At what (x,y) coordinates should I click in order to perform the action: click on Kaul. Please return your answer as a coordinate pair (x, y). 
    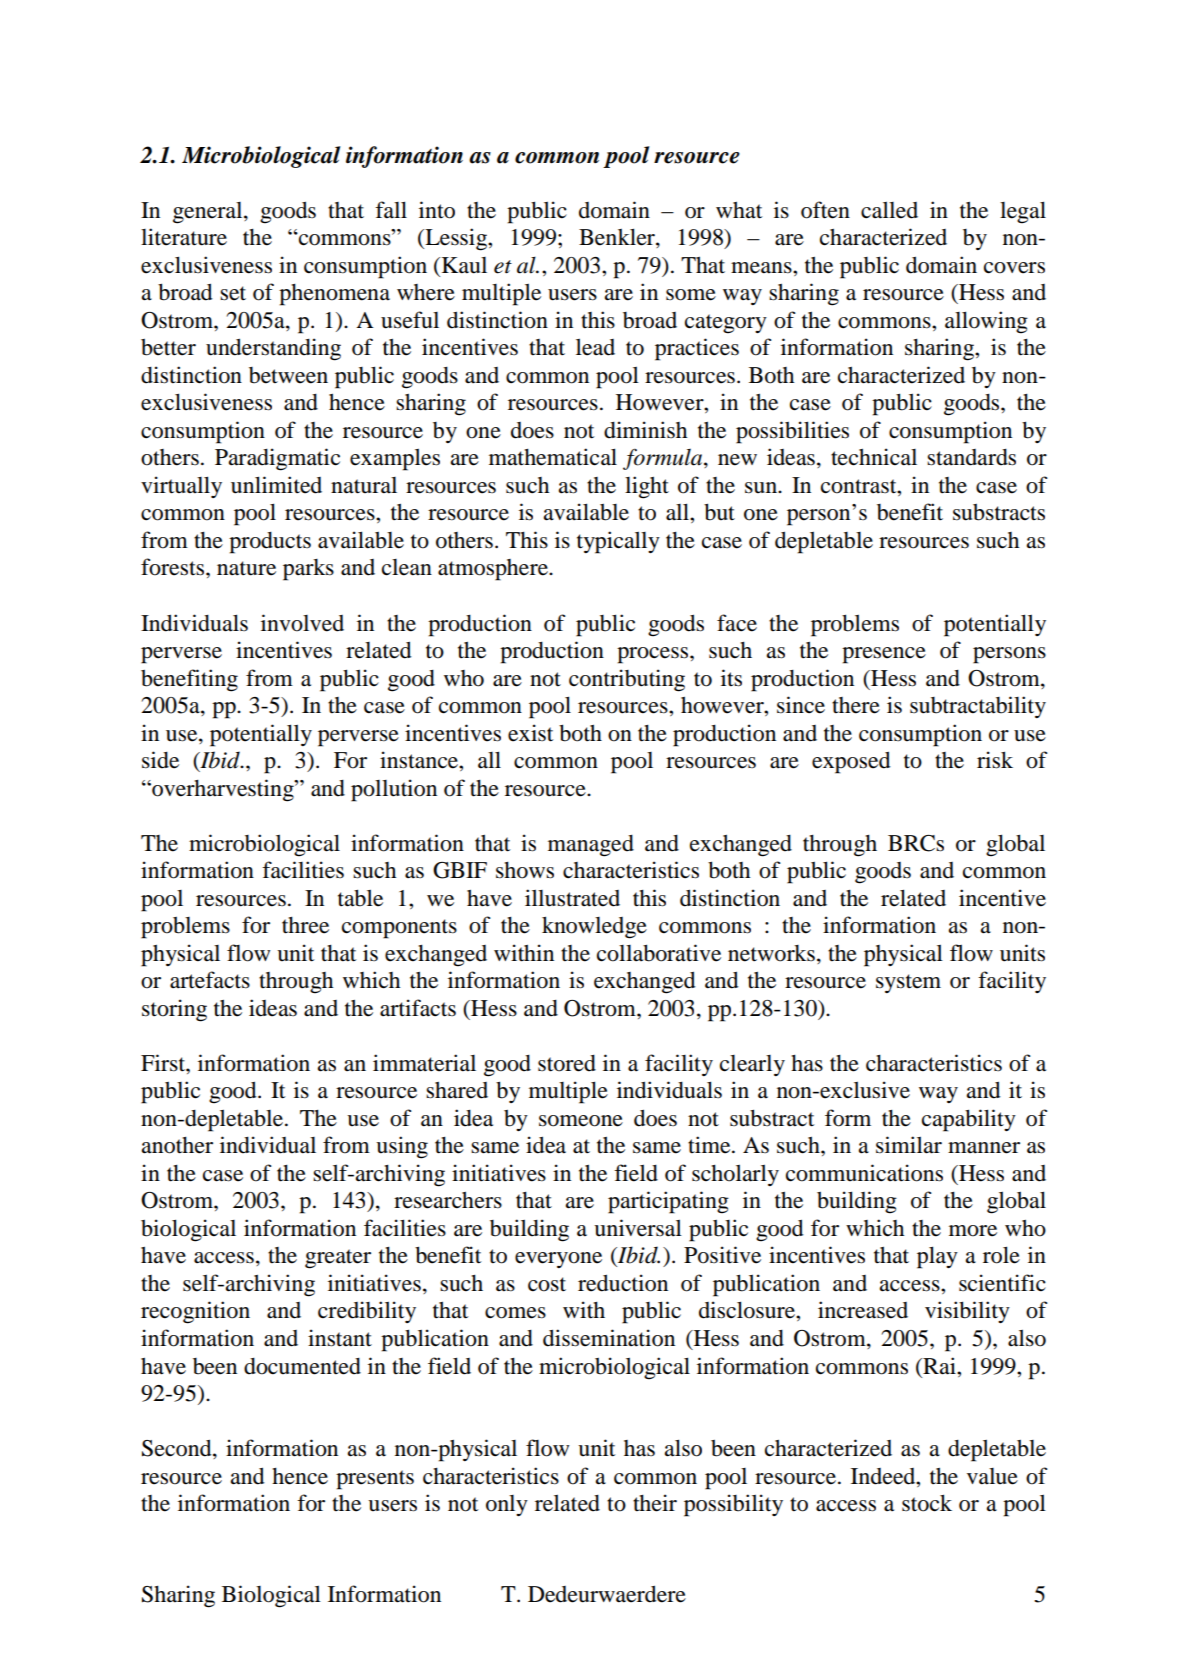
    Looking at the image, I should click on (464, 265).
